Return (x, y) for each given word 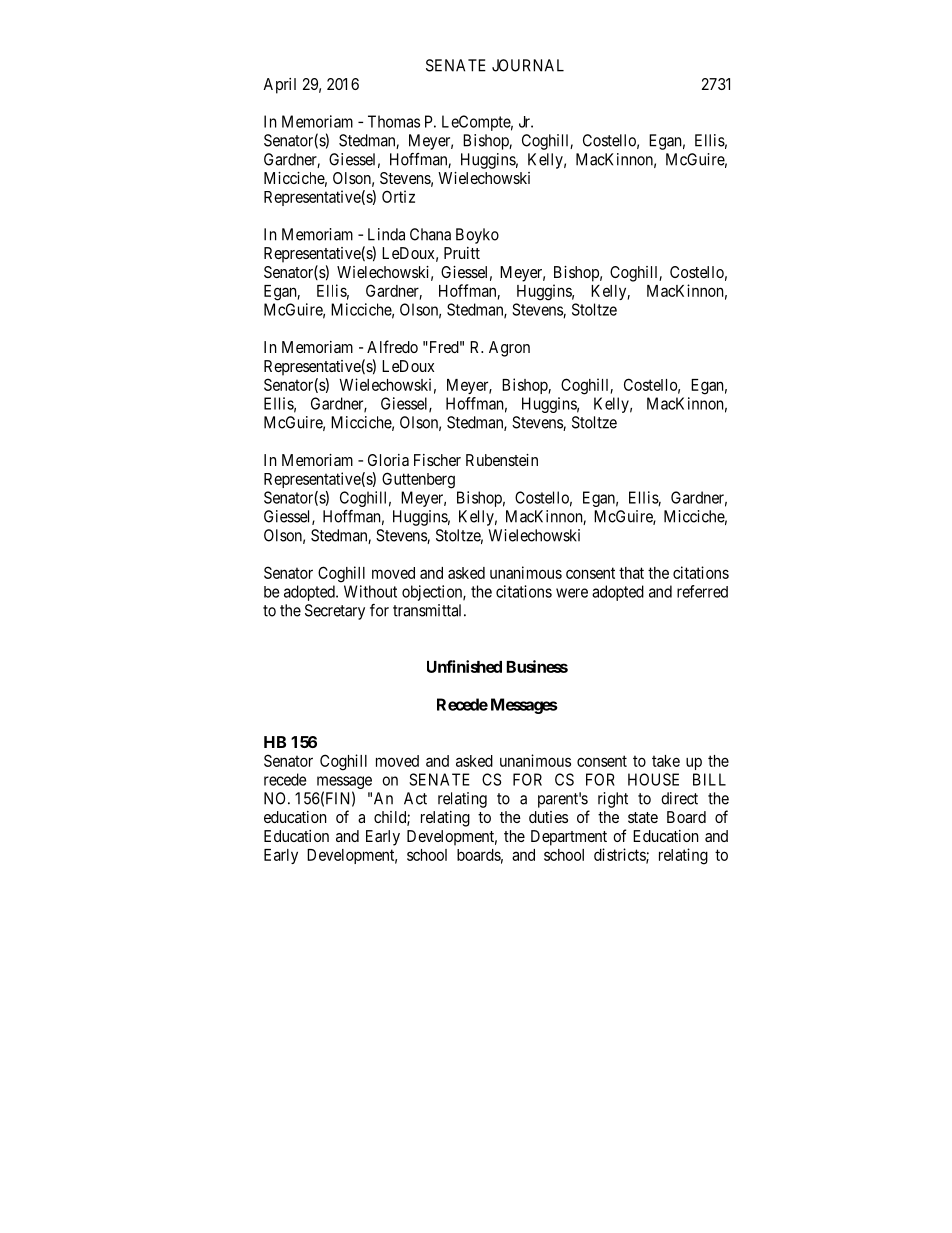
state (643, 817)
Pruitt (462, 253)
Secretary (335, 612)
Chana (430, 234)
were (572, 593)
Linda (386, 234)
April (279, 86)
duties (548, 817)
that (631, 573)
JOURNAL (528, 65)
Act (415, 798)
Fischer (437, 460)
